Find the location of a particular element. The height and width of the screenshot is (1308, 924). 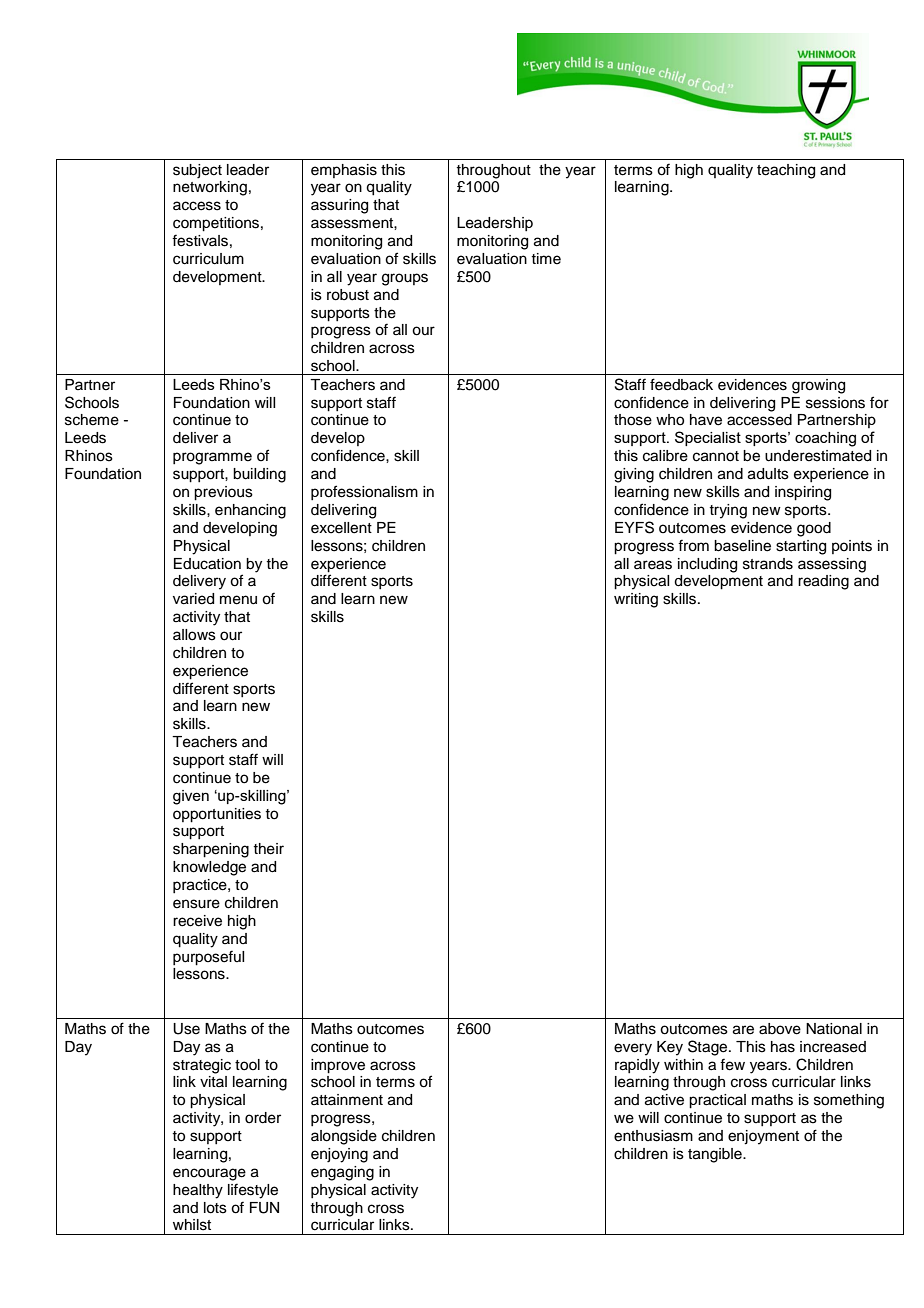

programme is located at coordinates (212, 458).
